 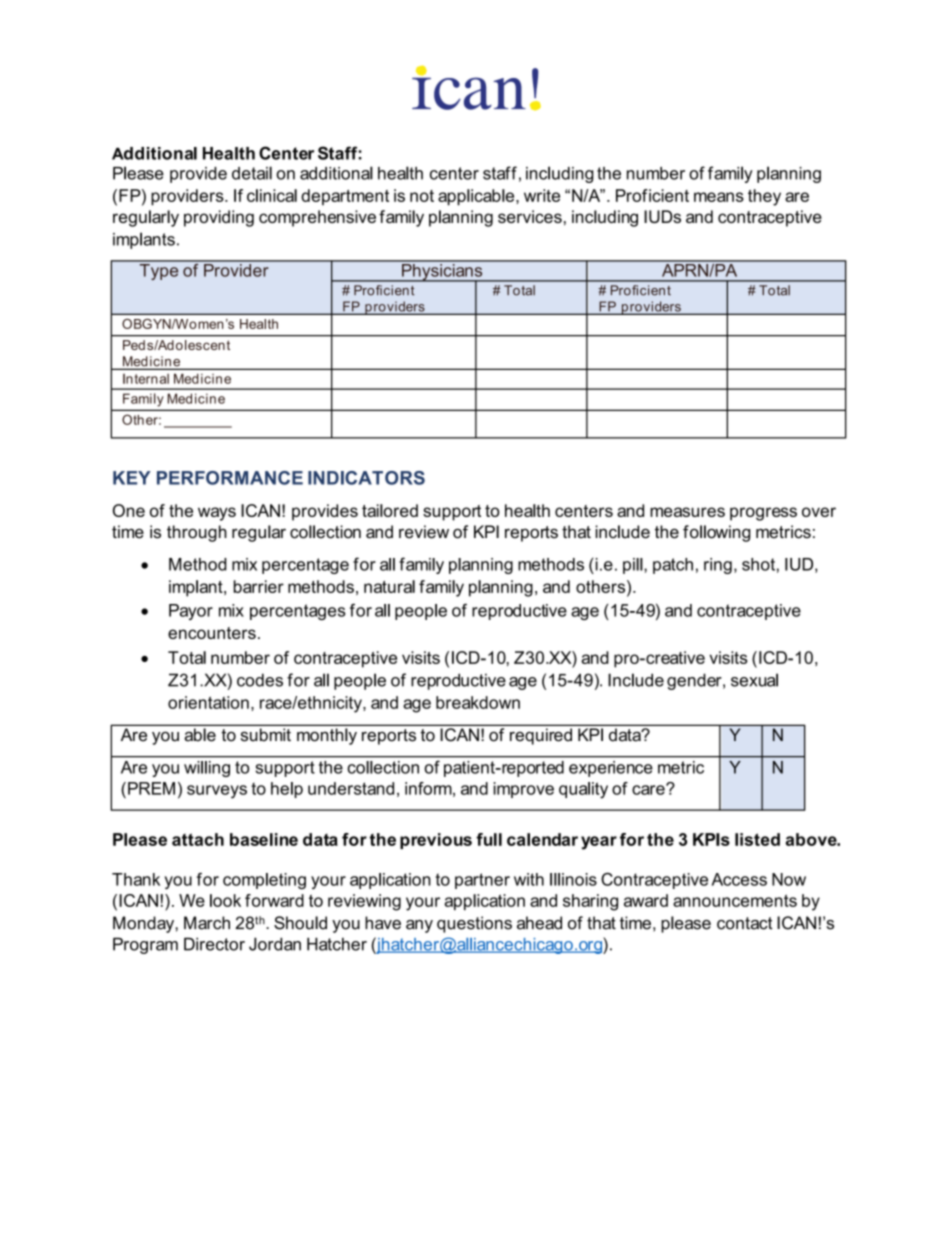 I want to click on means, so click(x=719, y=197).
